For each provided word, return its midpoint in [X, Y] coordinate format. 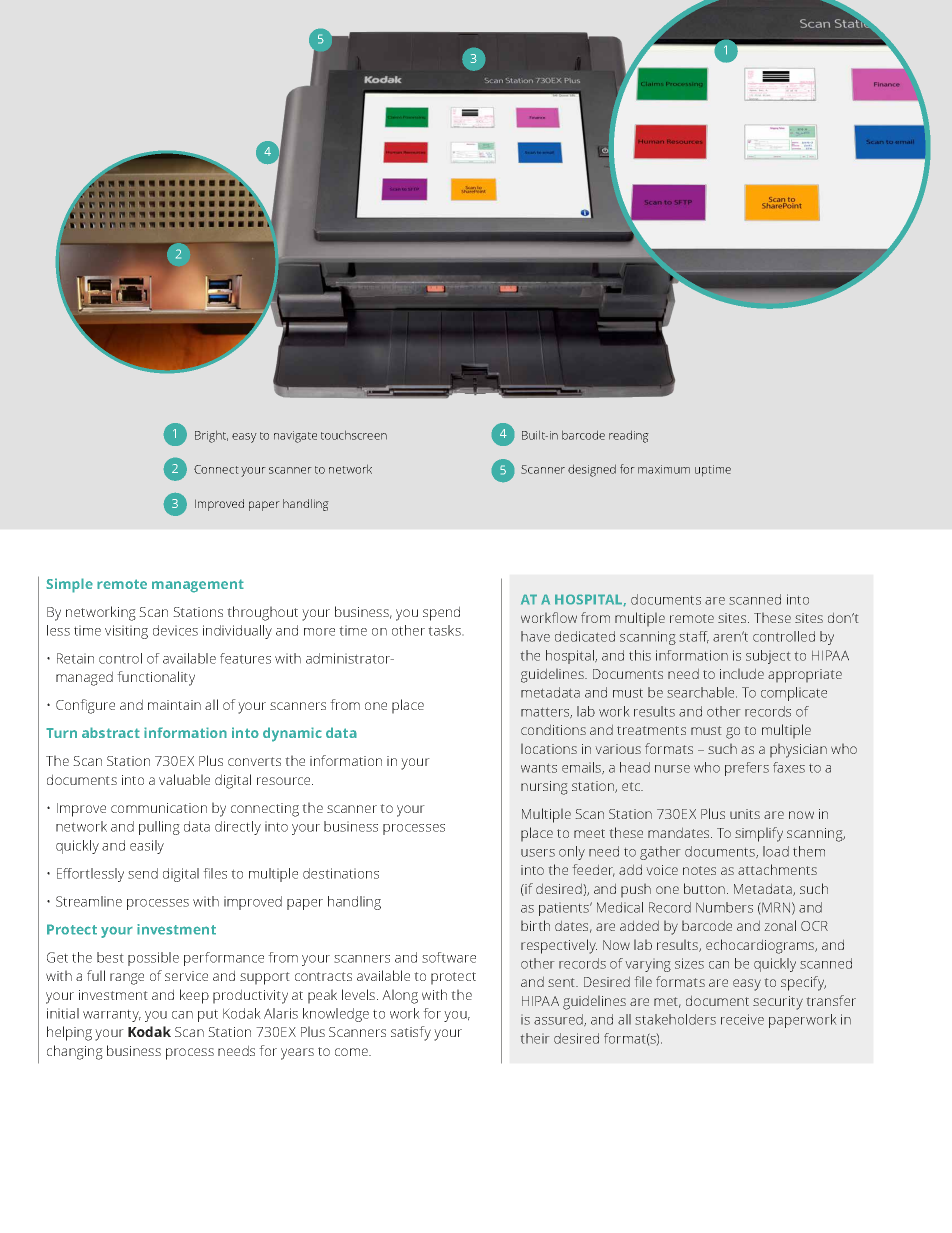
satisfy [411, 1033]
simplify [759, 834]
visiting [126, 632]
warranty [112, 1015]
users [538, 853]
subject [768, 657]
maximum [664, 469]
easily [147, 847]
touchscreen [354, 435]
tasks [445, 630]
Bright [211, 436]
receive [742, 1019]
